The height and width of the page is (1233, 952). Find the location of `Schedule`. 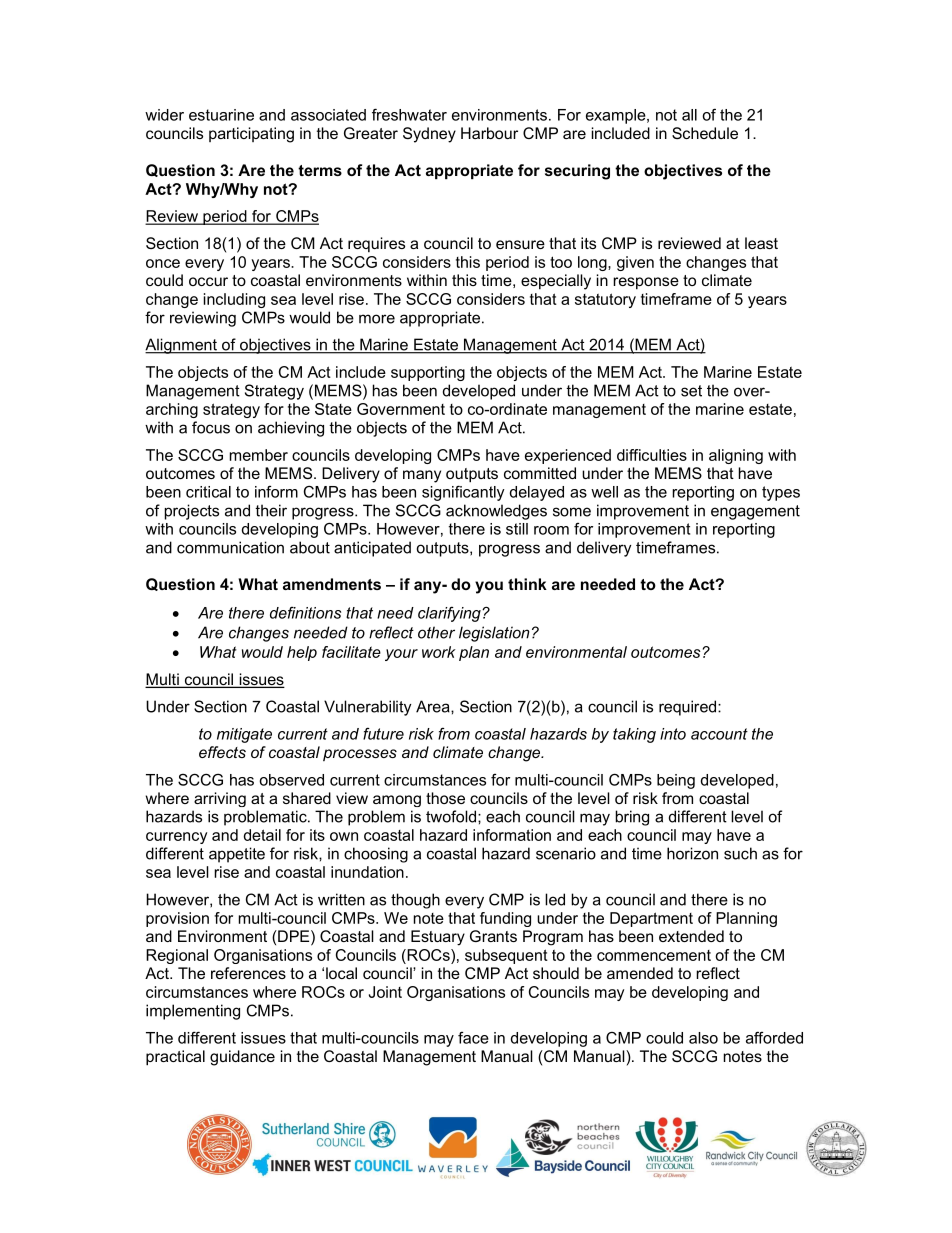

Schedule is located at coordinates (705, 133).
